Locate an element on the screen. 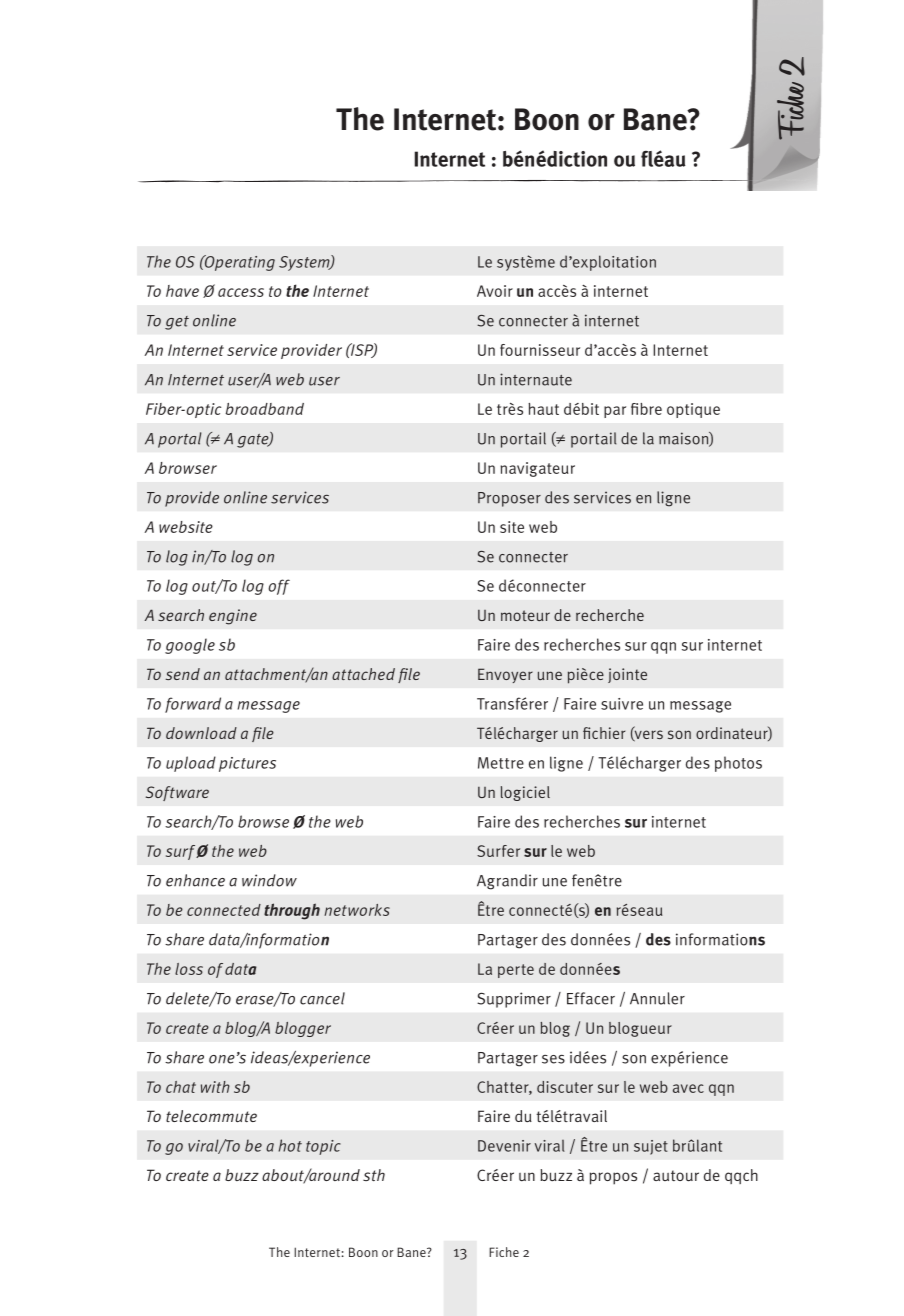 This screenshot has width=904, height=1316. Devenir is located at coordinates (504, 1146).
